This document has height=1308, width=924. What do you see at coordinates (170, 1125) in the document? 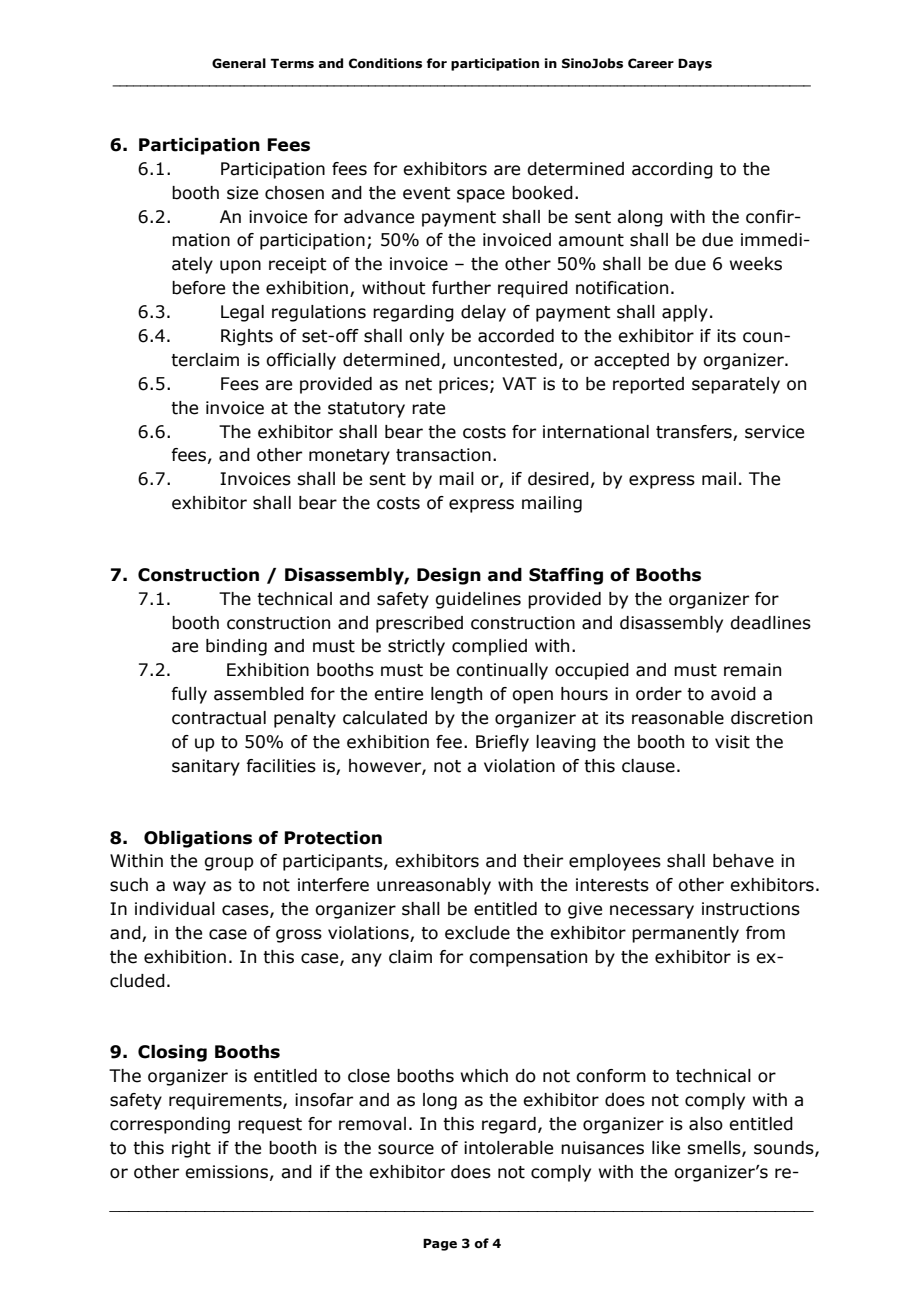
I see `corresponding` at bounding box center [170, 1125].
